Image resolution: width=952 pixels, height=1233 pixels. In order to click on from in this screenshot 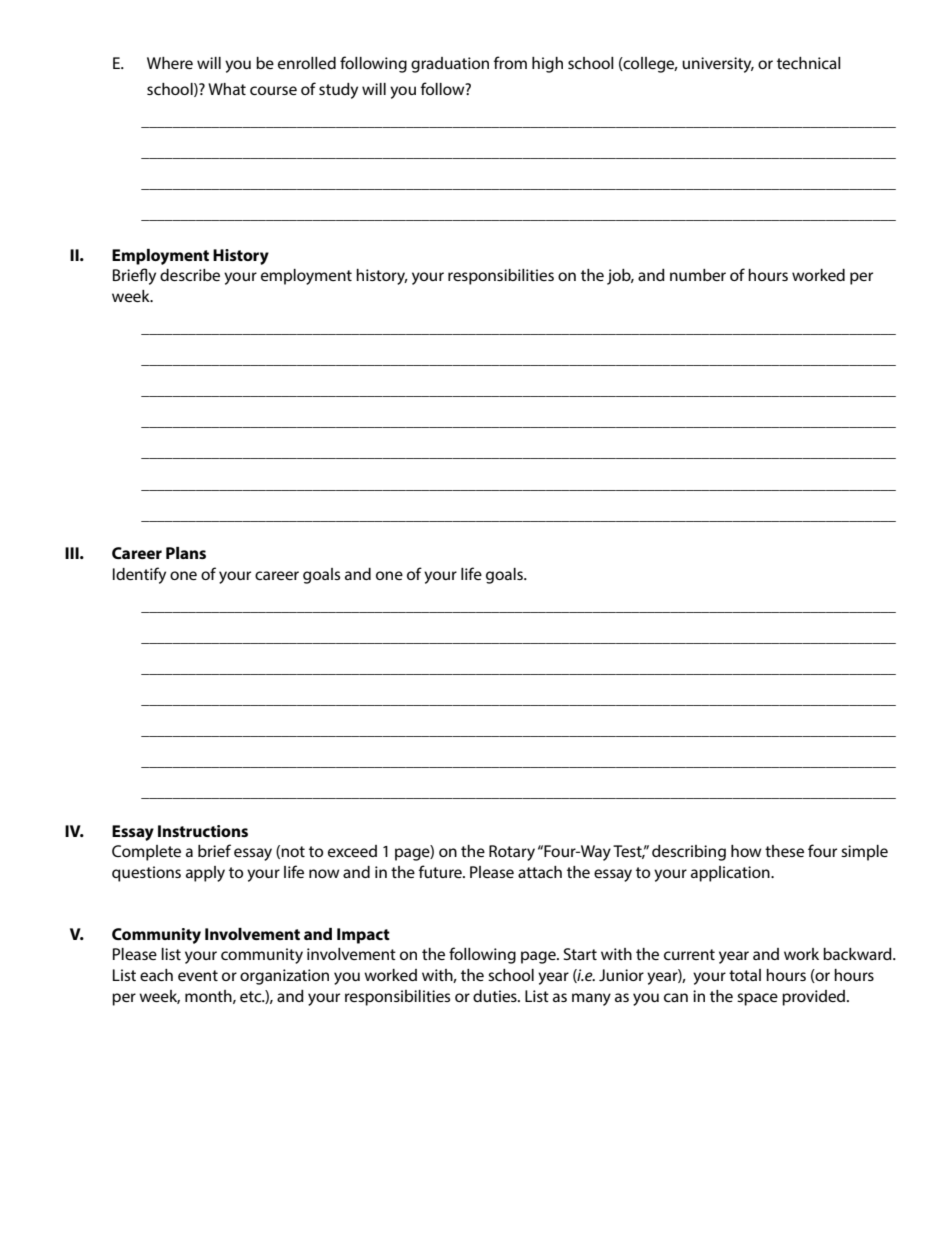, I will do `click(510, 62)`.
